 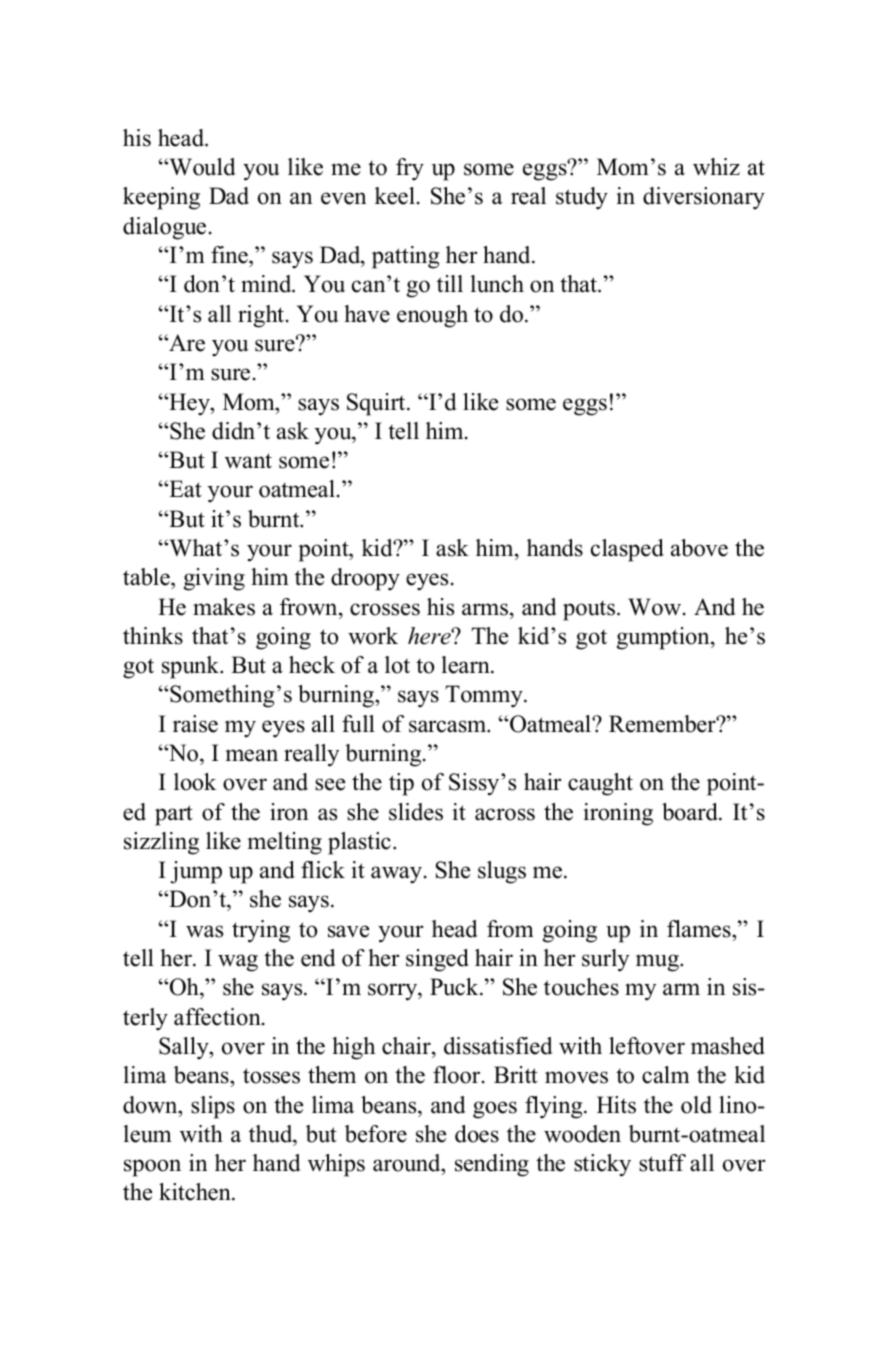 I want to click on learn, so click(x=466, y=665).
